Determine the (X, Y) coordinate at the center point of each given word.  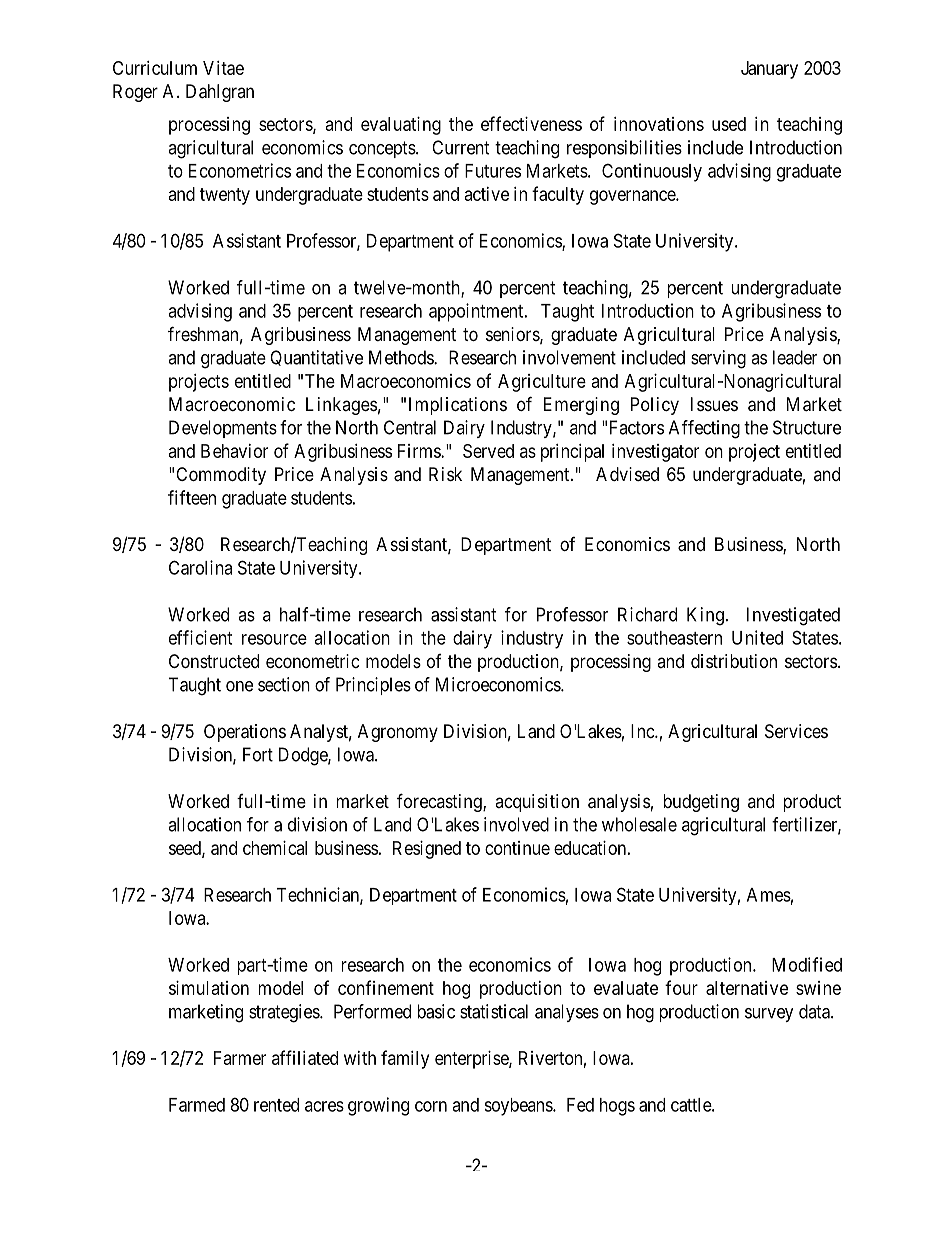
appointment (477, 312)
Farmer (240, 1058)
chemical (275, 848)
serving (718, 359)
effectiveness (531, 123)
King (705, 616)
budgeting (701, 803)
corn (431, 1106)
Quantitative (316, 358)
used (729, 124)
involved (516, 824)
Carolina (200, 567)
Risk (445, 474)
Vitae (223, 68)
